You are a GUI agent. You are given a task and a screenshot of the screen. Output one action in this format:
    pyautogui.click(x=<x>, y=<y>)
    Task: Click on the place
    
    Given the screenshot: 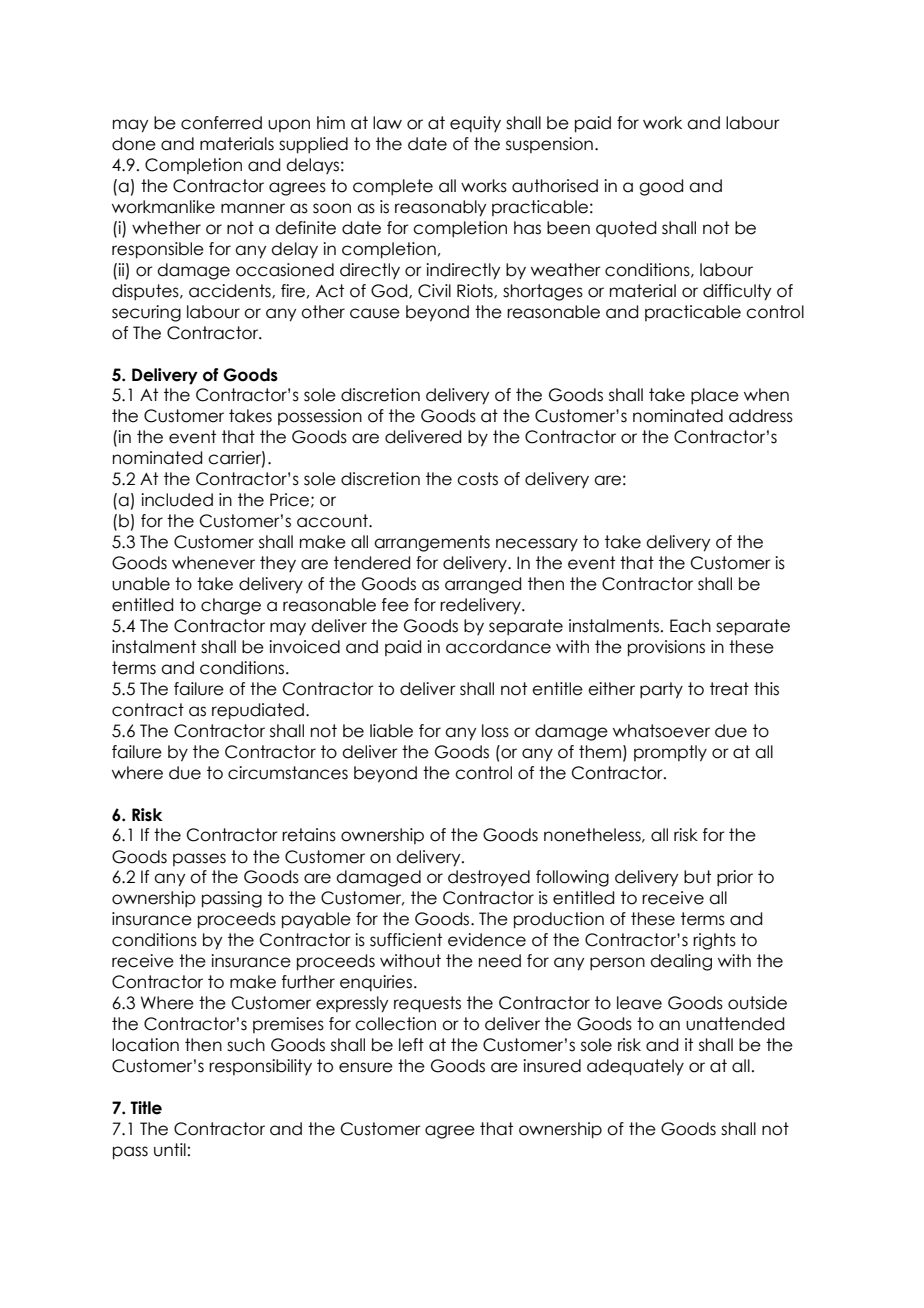 What is the action you would take?
    pyautogui.click(x=715, y=396)
